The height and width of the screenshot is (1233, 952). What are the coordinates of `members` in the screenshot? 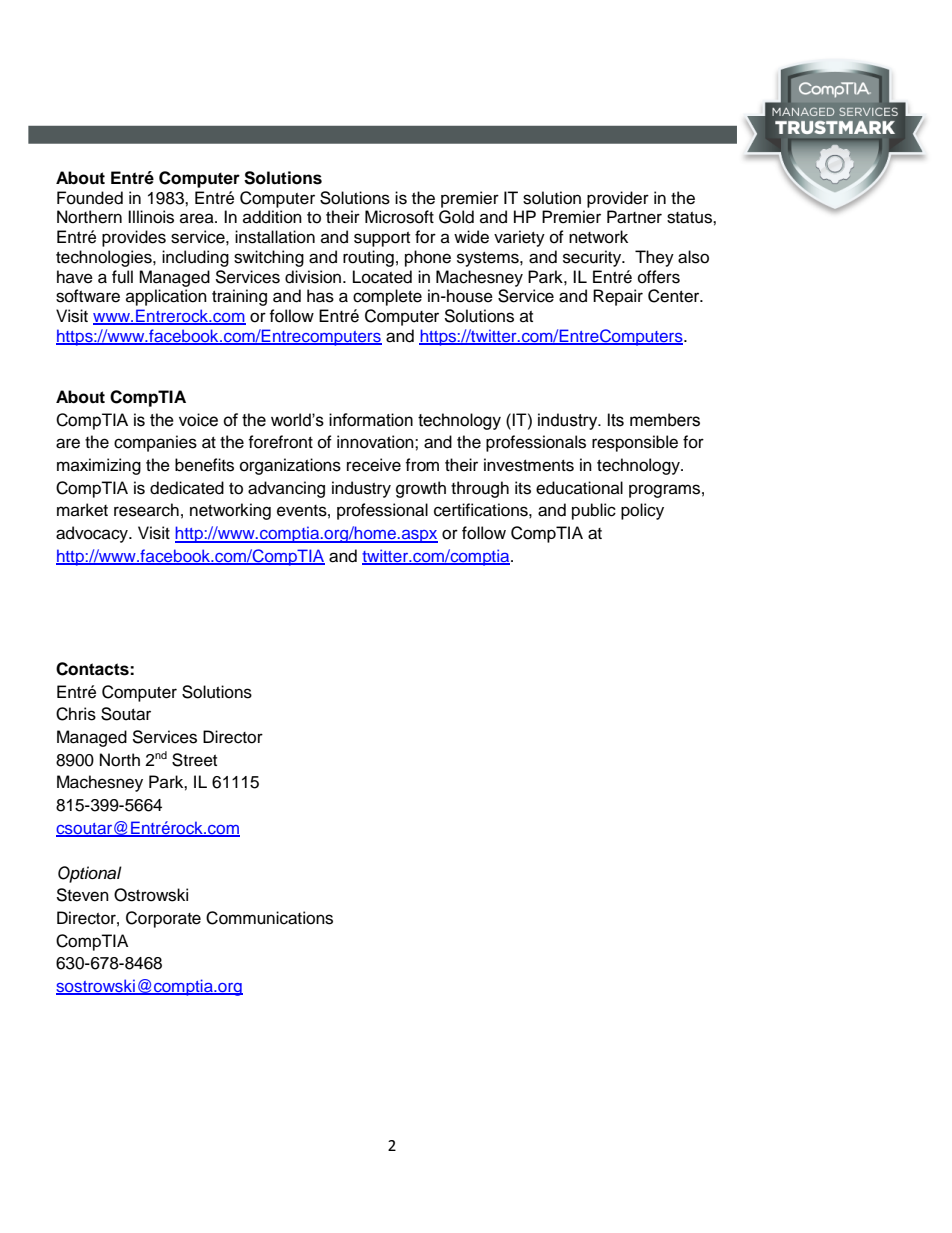 It's located at (665, 420).
